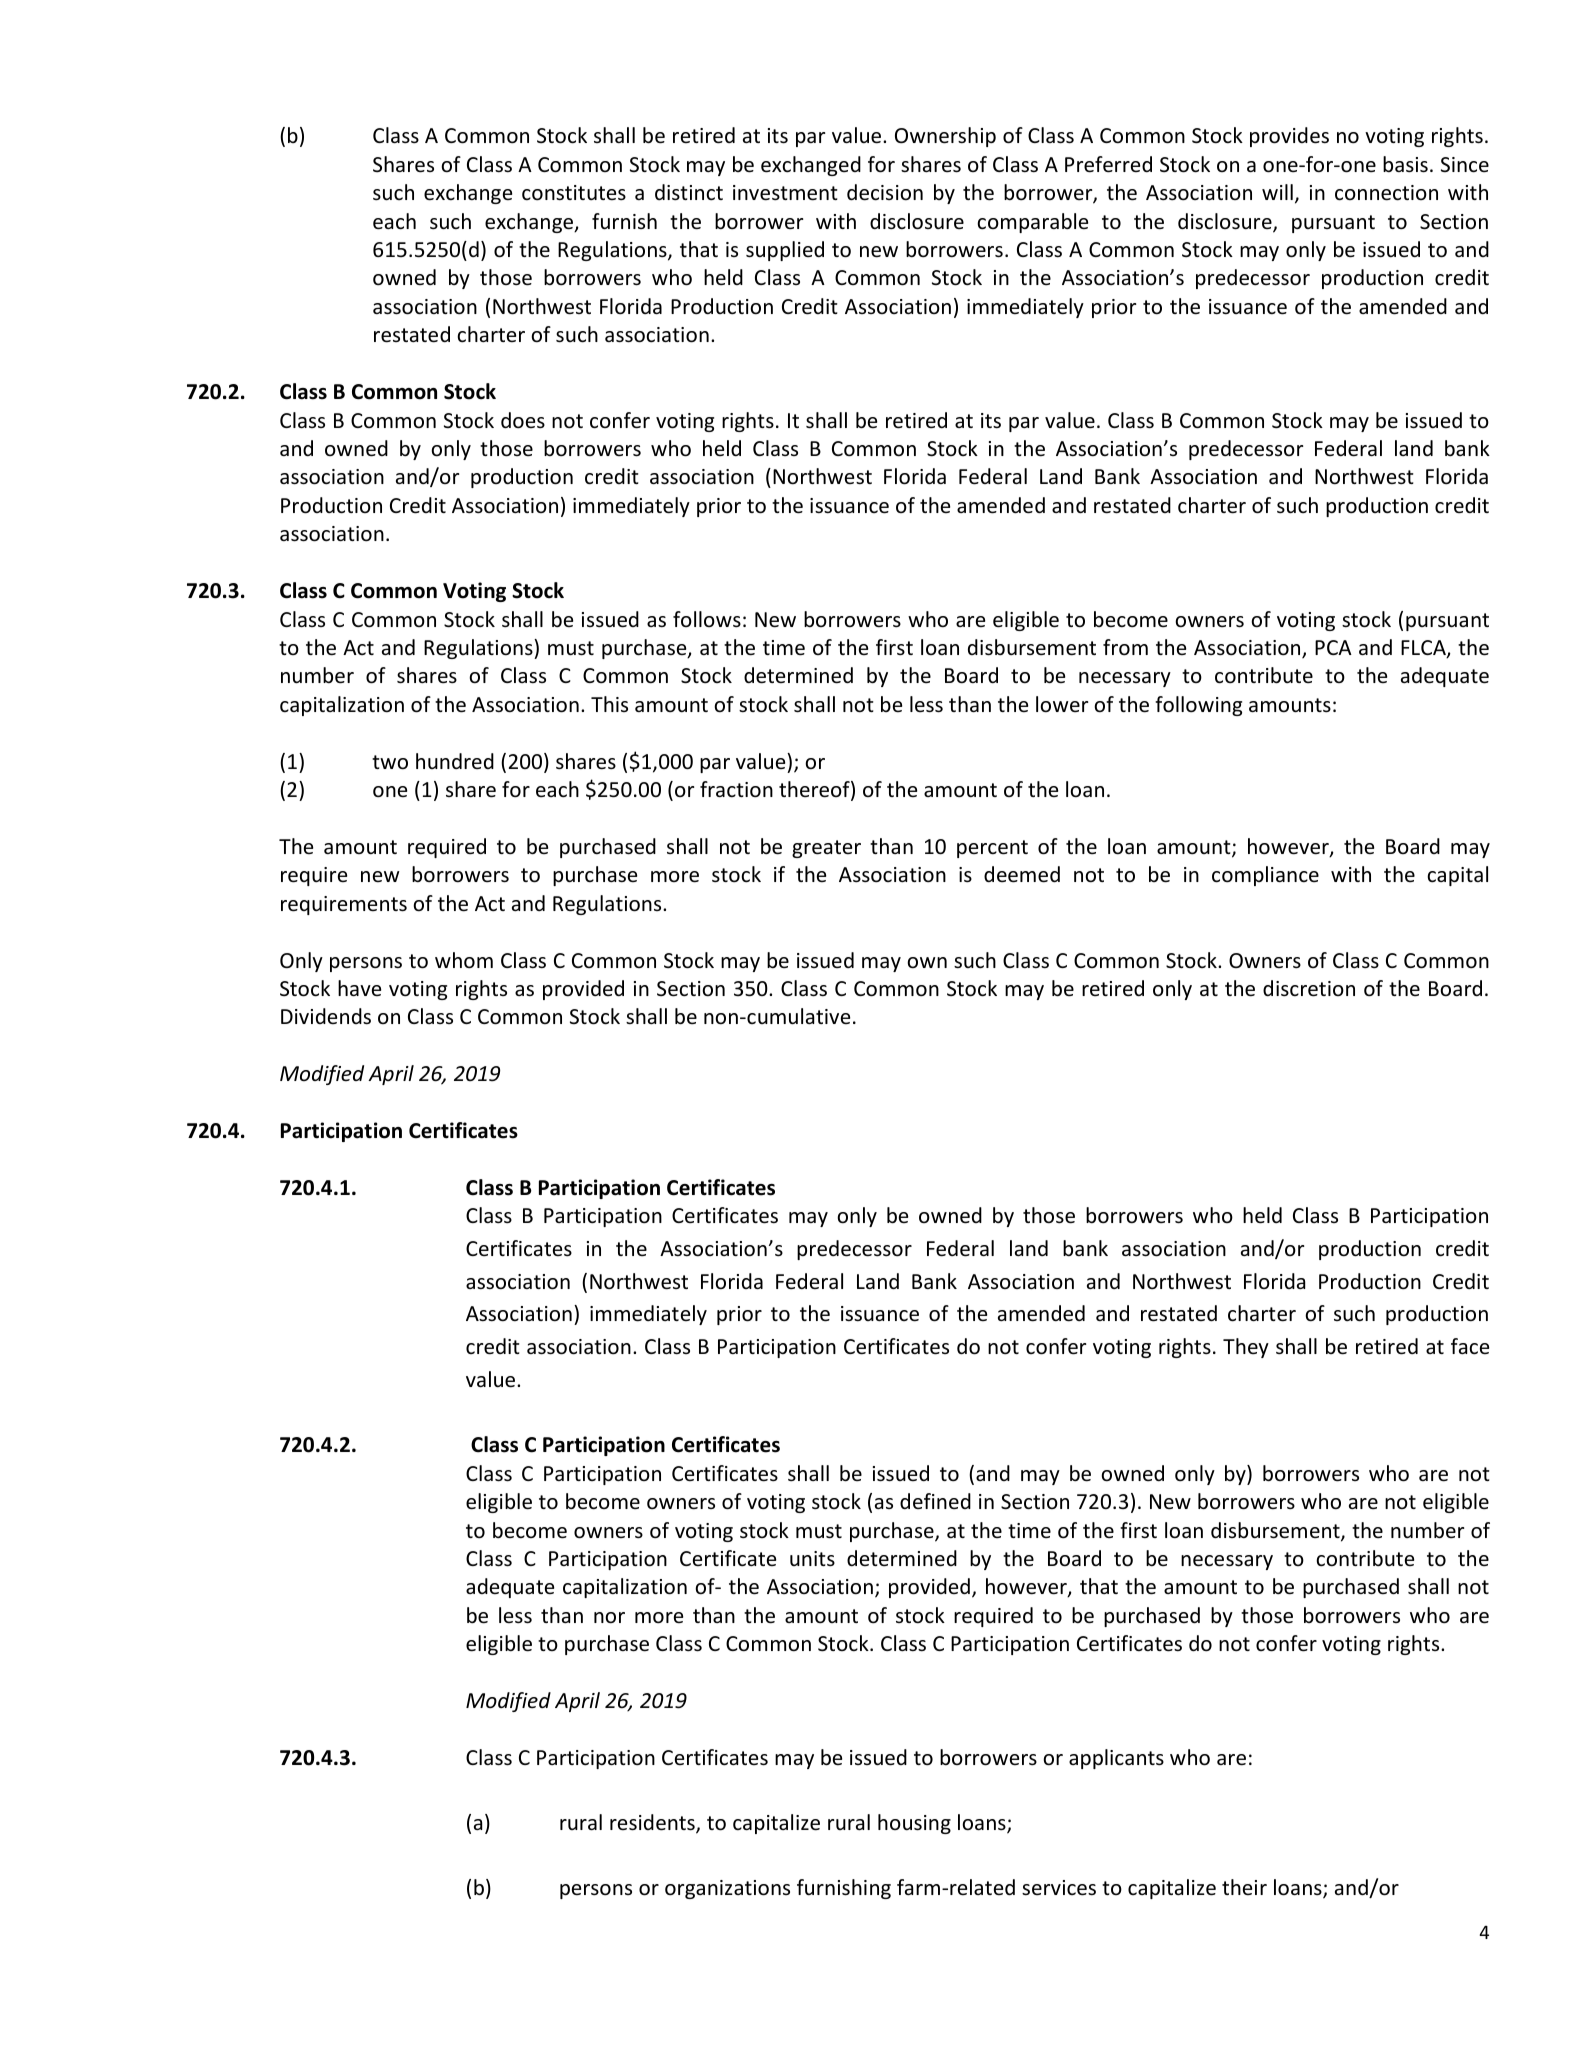  I want to click on residents, so click(653, 1823).
